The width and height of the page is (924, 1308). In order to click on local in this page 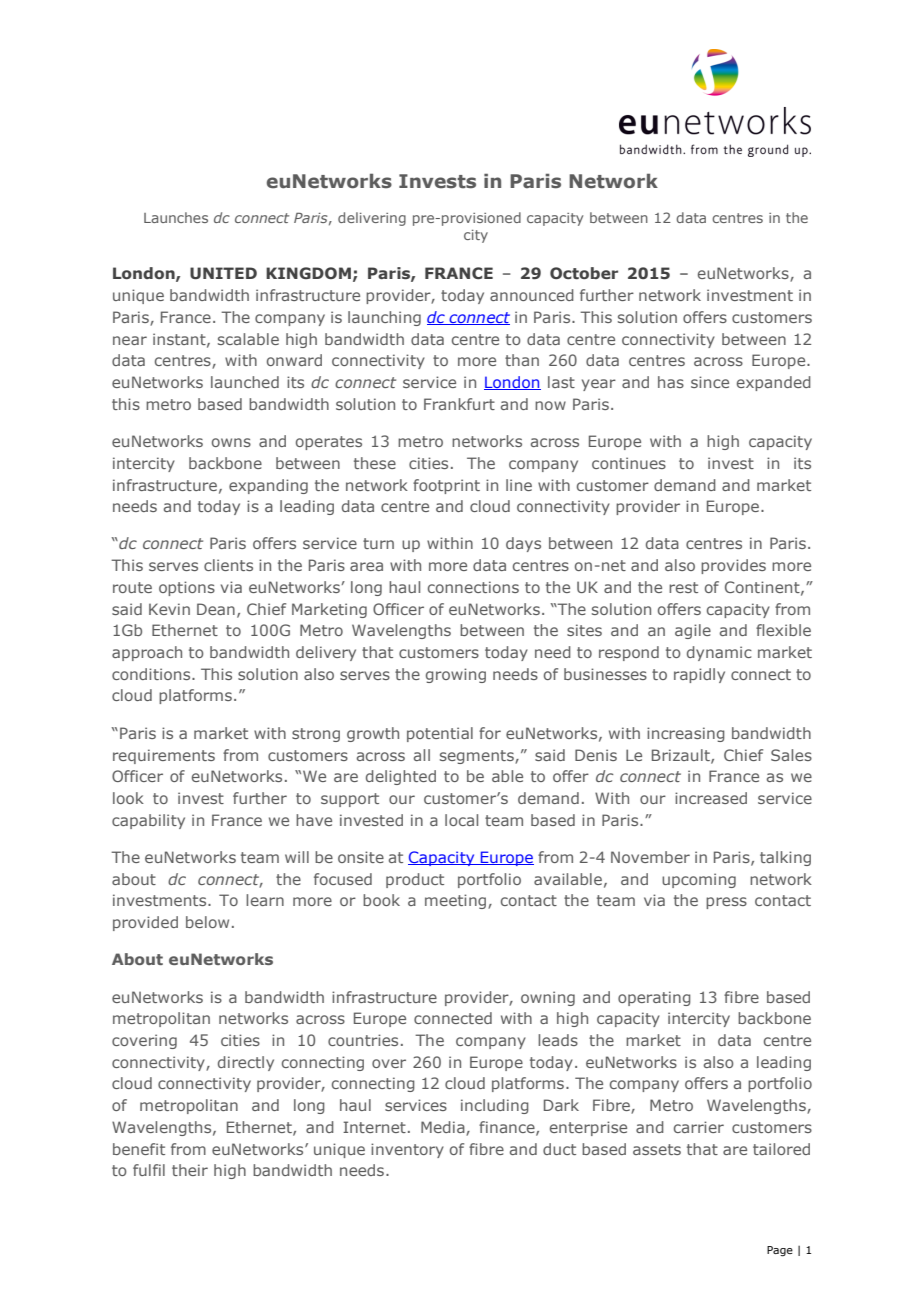, I will do `click(461, 820)`.
